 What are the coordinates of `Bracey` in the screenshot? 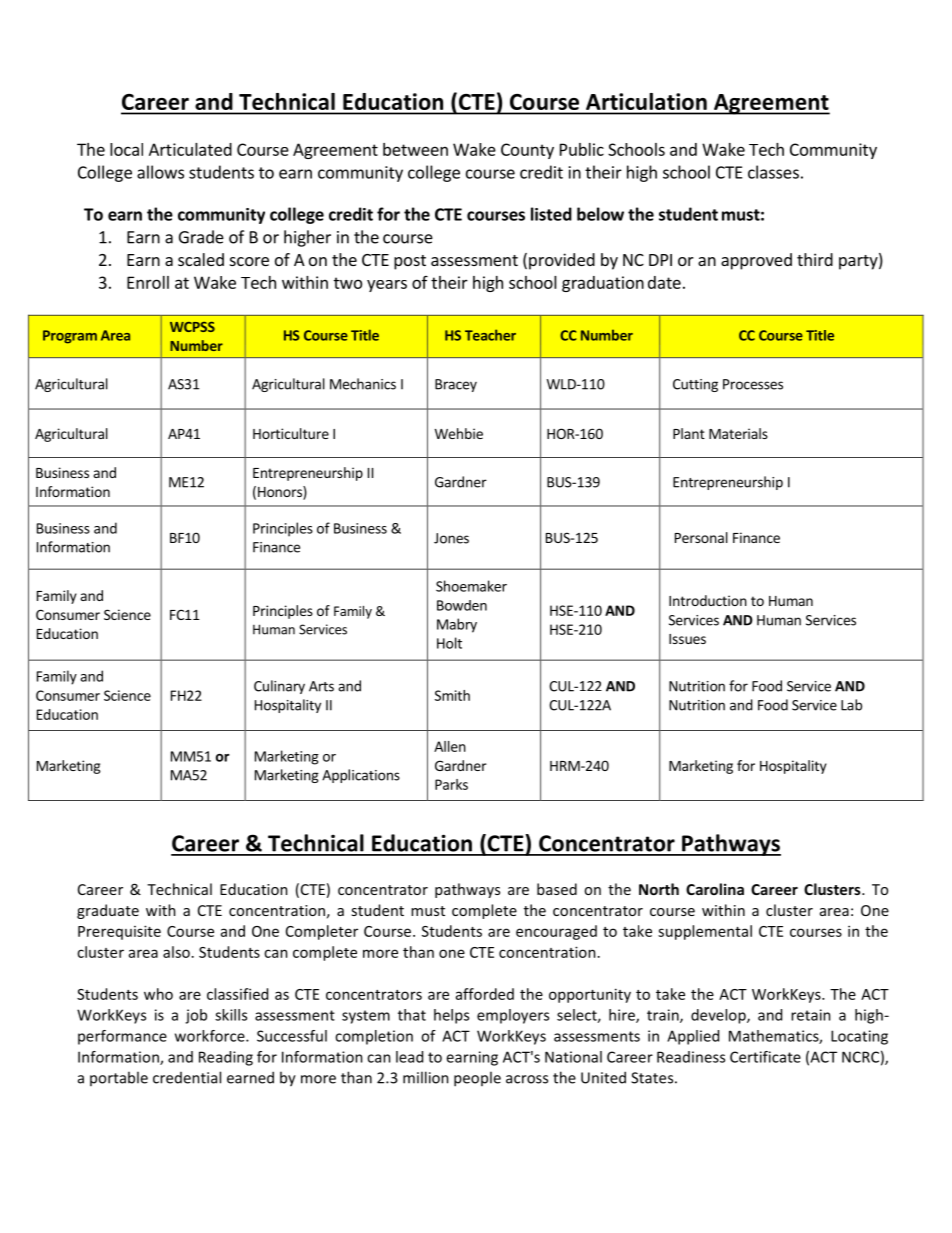 It's located at (456, 385).
